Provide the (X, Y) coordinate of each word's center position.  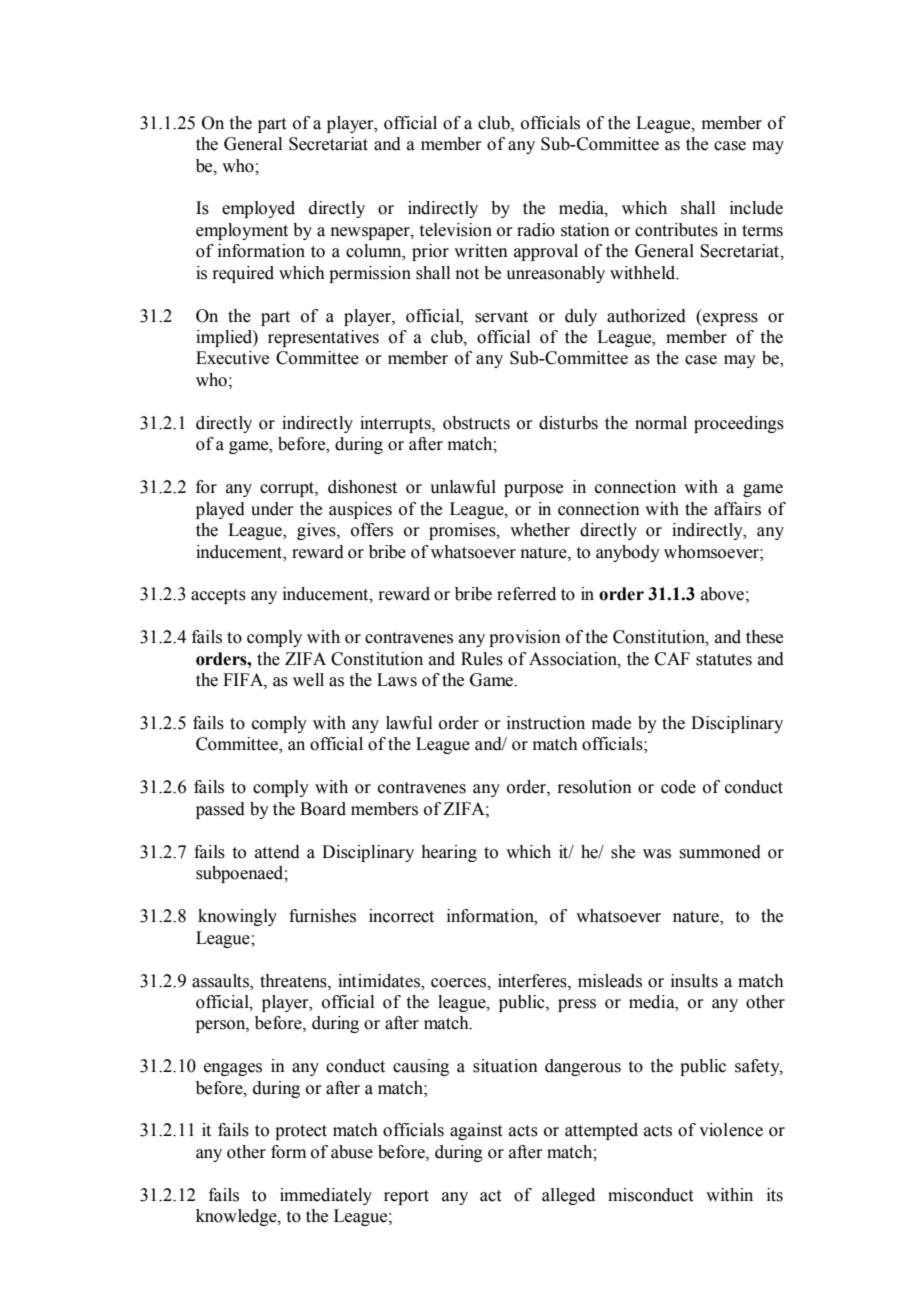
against (476, 1131)
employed (258, 209)
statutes (724, 660)
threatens (294, 981)
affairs (737, 509)
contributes (676, 230)
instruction (546, 723)
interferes (533, 981)
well (308, 680)
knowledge (237, 1217)
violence (731, 1130)
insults (694, 981)
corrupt (288, 489)
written (481, 251)
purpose (533, 490)
